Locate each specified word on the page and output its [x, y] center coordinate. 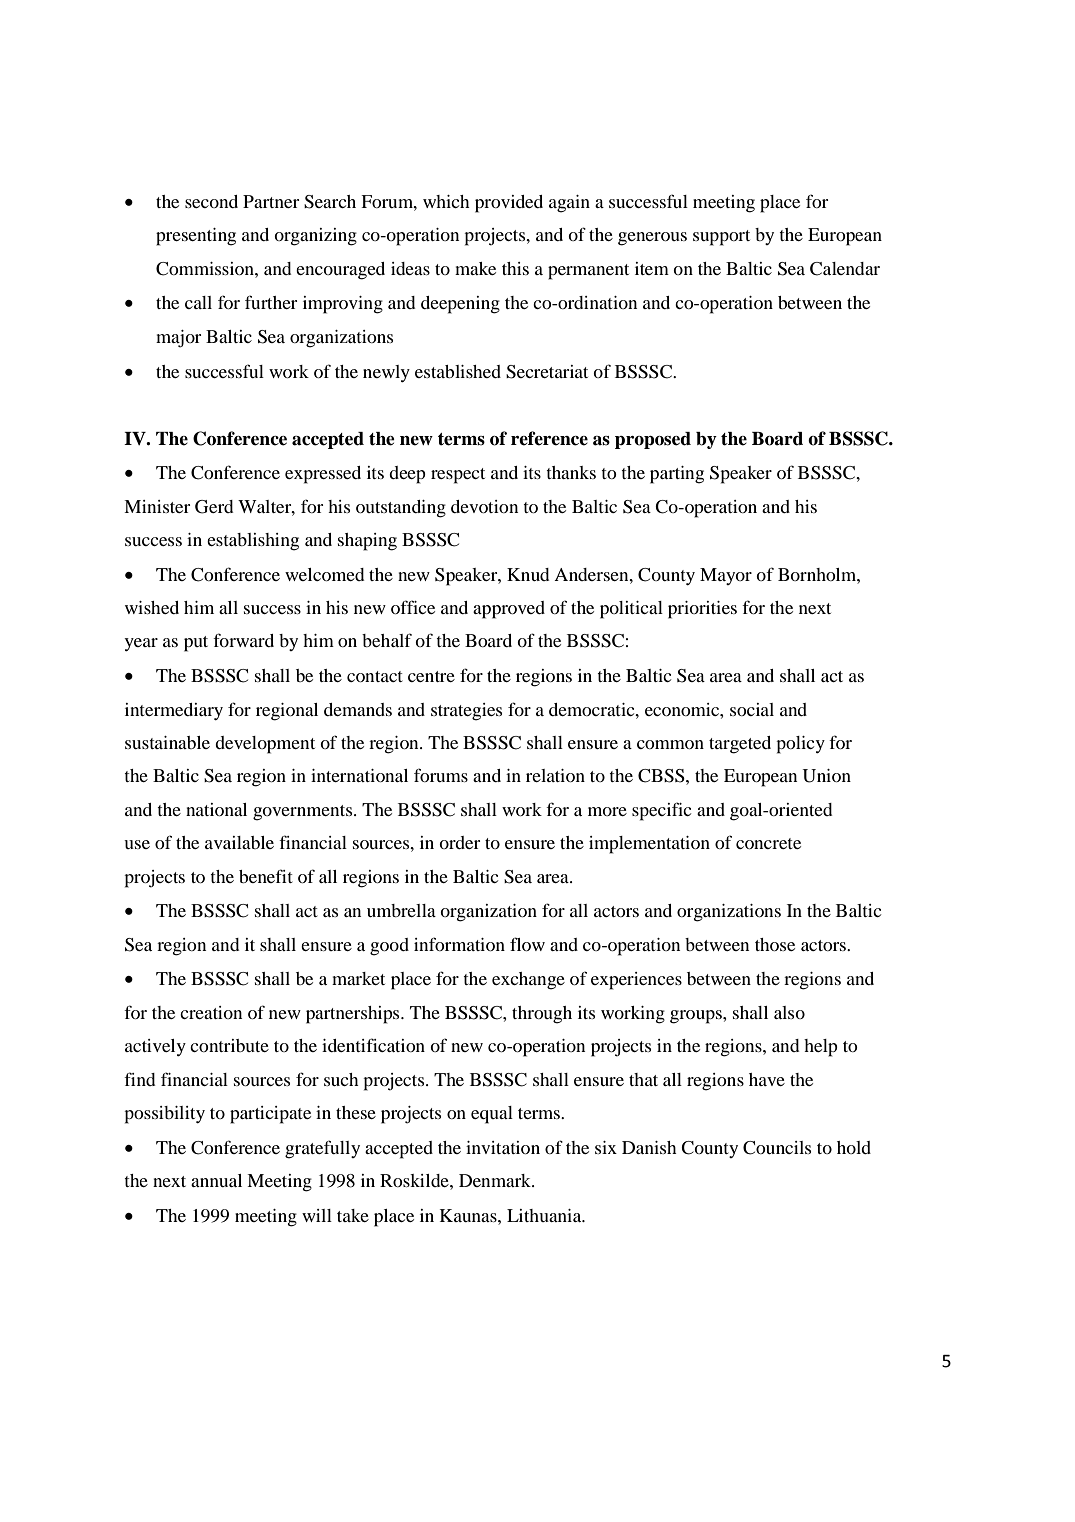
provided [509, 204]
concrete [768, 843]
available [239, 842]
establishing [253, 542]
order [459, 842]
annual [216, 1180]
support [721, 238]
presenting [196, 237]
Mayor [726, 576]
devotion [484, 506]
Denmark [496, 1180]
